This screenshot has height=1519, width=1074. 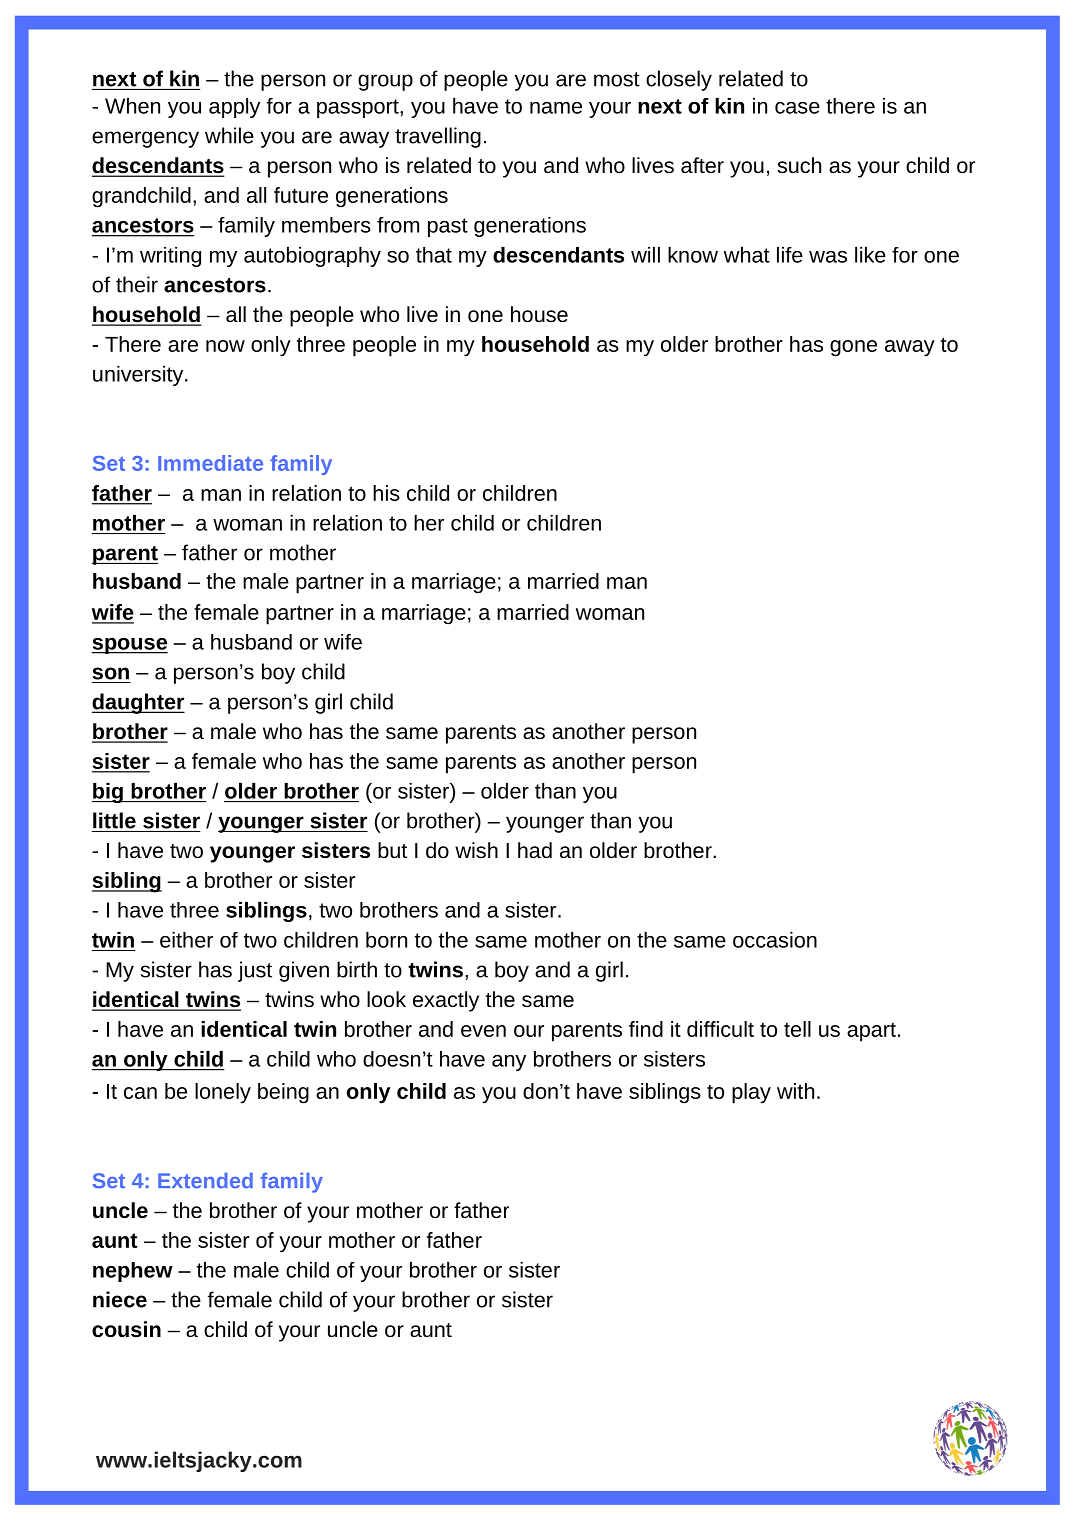 What do you see at coordinates (434, 255) in the screenshot?
I see `that` at bounding box center [434, 255].
